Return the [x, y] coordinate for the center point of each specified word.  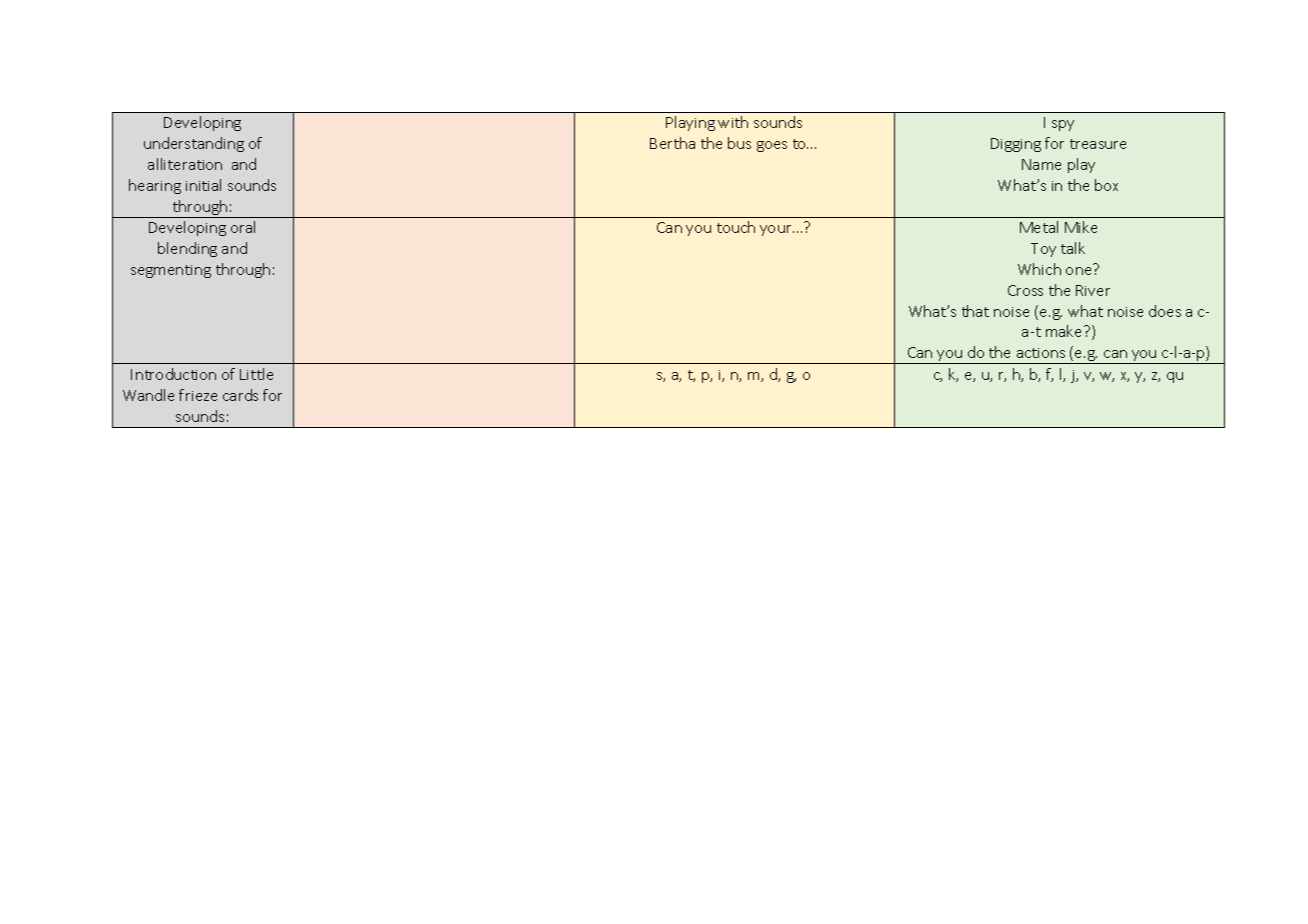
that [975, 311]
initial [203, 185]
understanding [194, 144]
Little [256, 374]
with [733, 122]
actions [1041, 353]
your [777, 230]
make [1065, 331]
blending [187, 249]
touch [736, 227]
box [1106, 185]
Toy [1043, 250]
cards [240, 395]
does [1165, 311]
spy [1063, 125]
